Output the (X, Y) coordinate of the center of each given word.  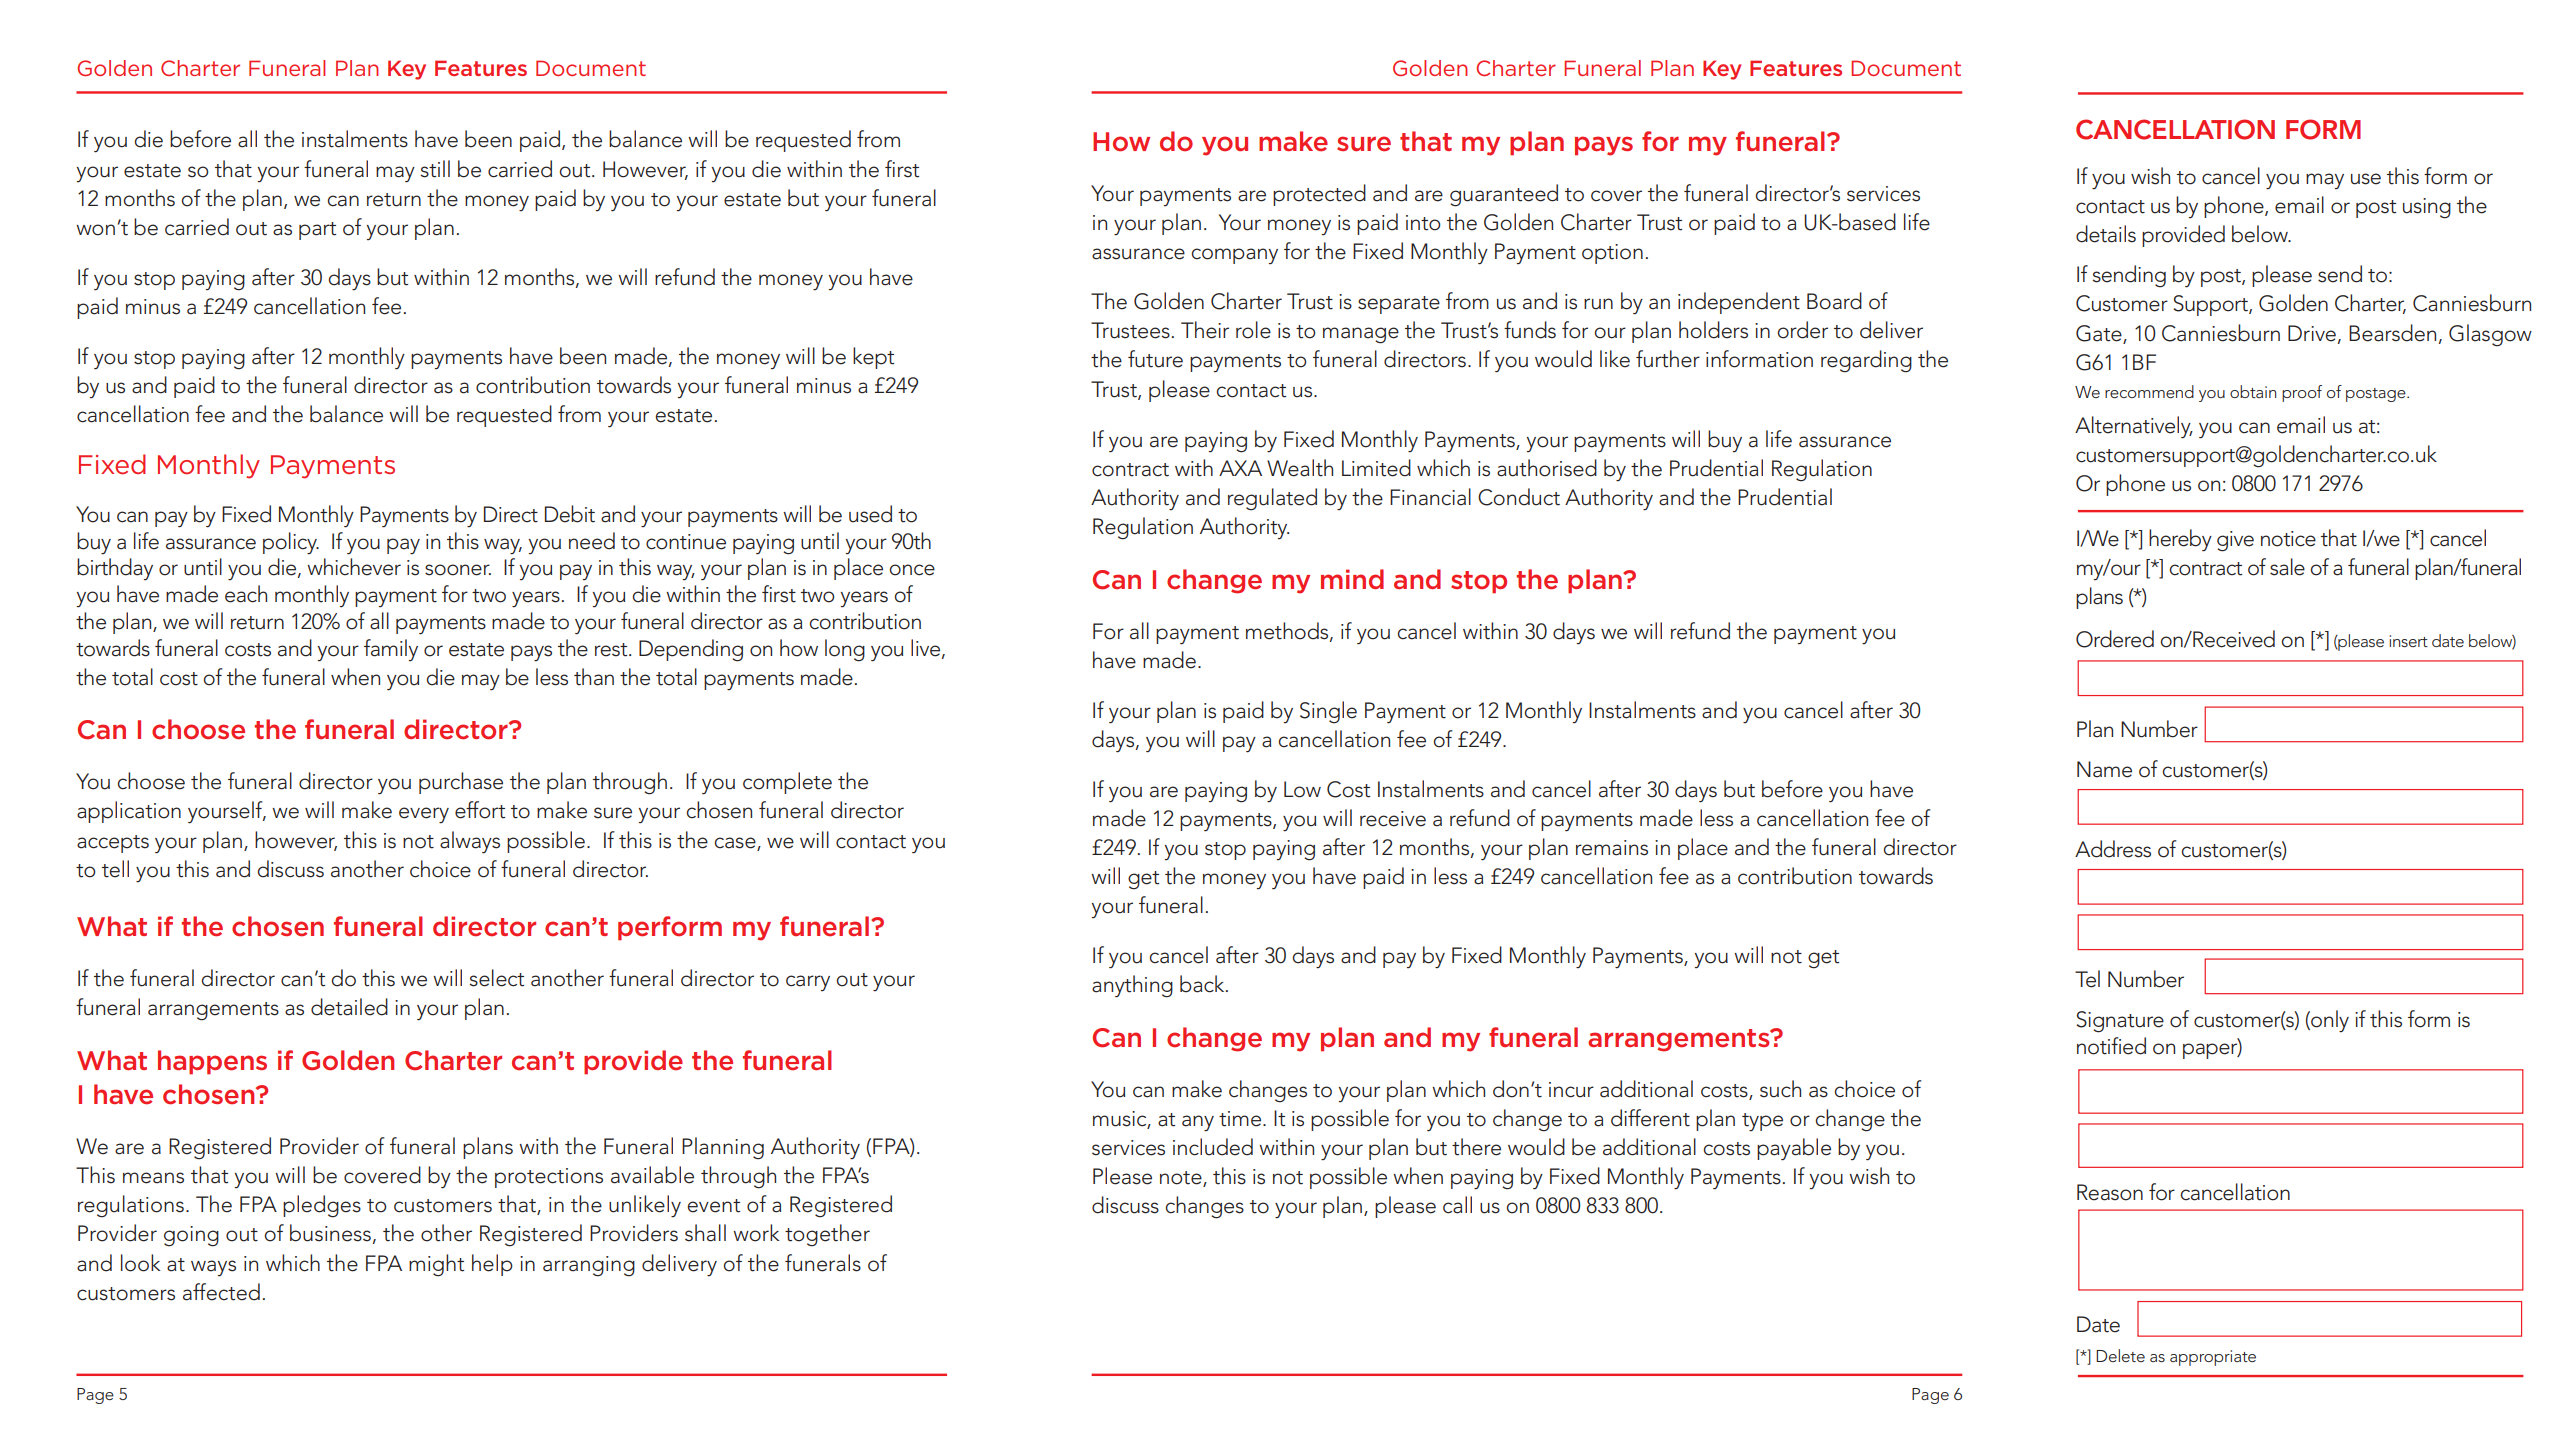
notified (2111, 1046)
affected (221, 1292)
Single (1328, 712)
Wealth (1300, 468)
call (1457, 1205)
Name (2104, 769)
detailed (349, 1007)
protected (1319, 195)
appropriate (2213, 1358)
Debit (570, 514)
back (1203, 984)
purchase (461, 783)
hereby (2180, 540)
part (317, 231)
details (2106, 234)
